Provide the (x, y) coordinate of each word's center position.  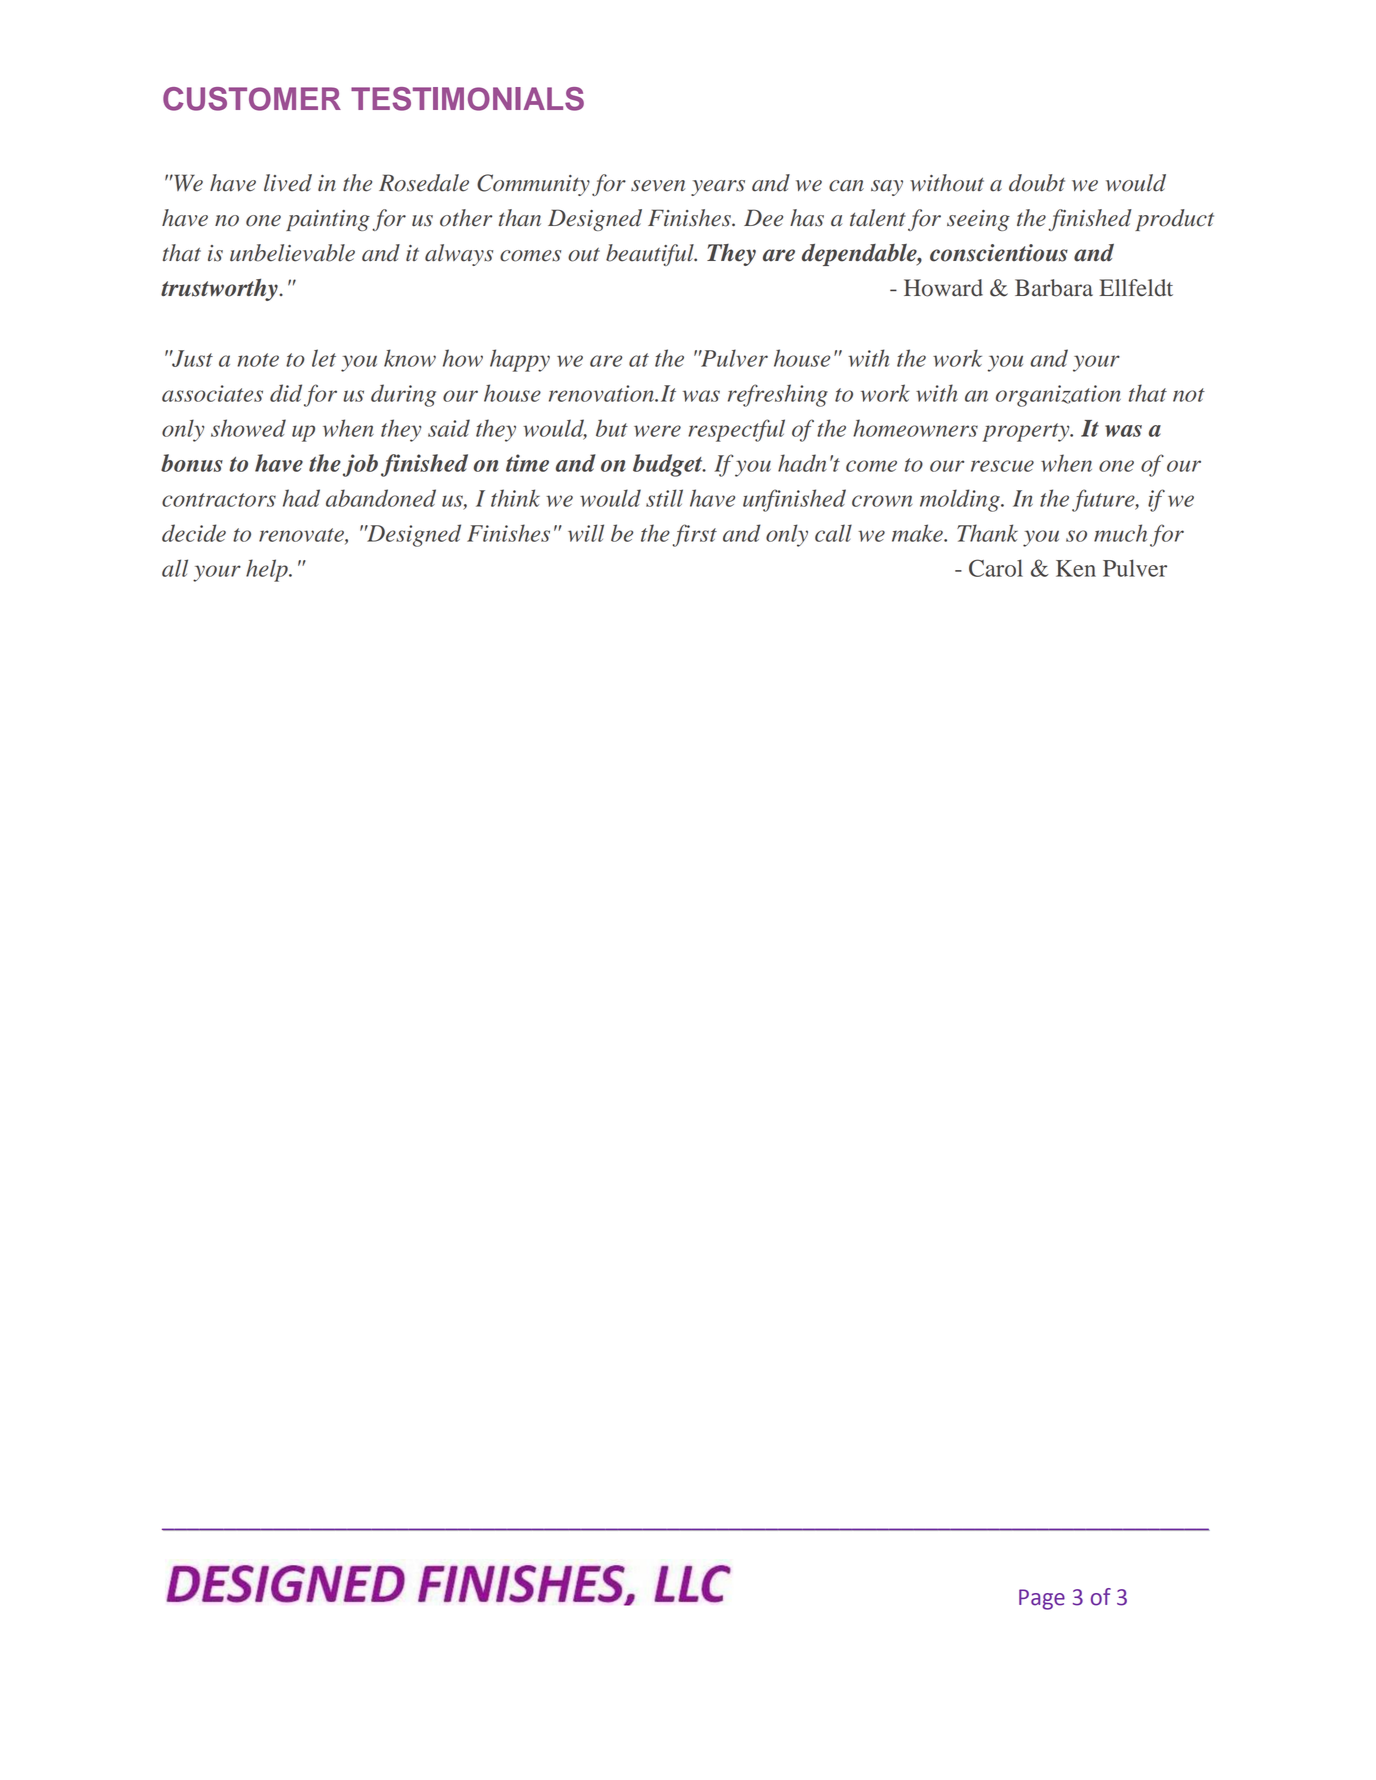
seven (658, 186)
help (268, 570)
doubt (1037, 183)
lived (288, 183)
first (694, 535)
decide (194, 533)
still (664, 498)
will (586, 533)
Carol (996, 568)
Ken (1076, 568)
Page (1042, 1599)
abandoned (381, 498)
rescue (1002, 466)
